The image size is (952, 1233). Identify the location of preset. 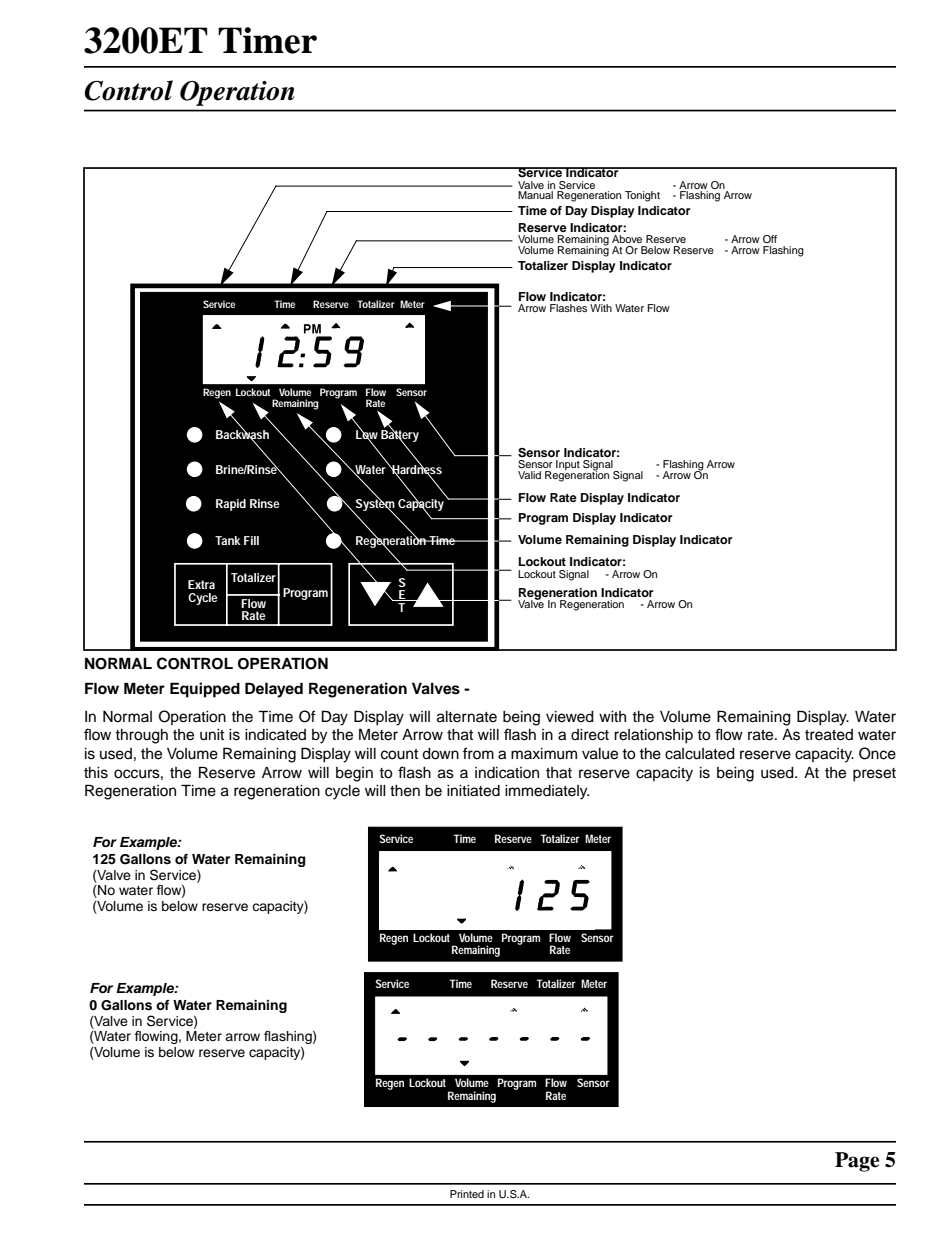
(874, 775).
